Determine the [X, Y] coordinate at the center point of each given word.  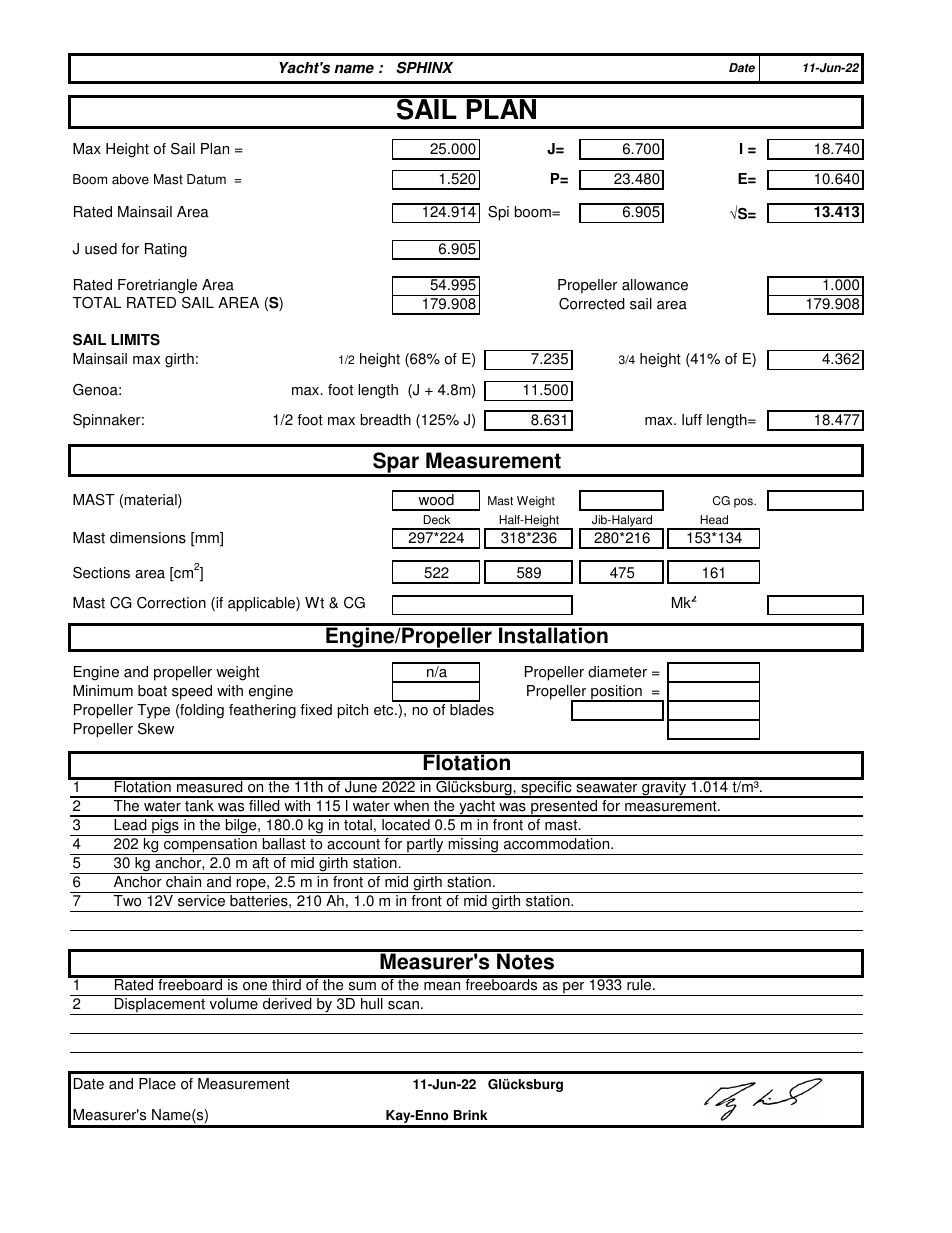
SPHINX [425, 68]
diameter [617, 672]
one [255, 986]
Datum [206, 179]
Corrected [592, 304]
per [574, 989]
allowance [655, 285]
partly [425, 846]
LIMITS [135, 340]
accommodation [558, 844]
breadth [386, 420]
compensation [210, 846]
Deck [437, 520]
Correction [171, 603]
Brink [470, 1115]
